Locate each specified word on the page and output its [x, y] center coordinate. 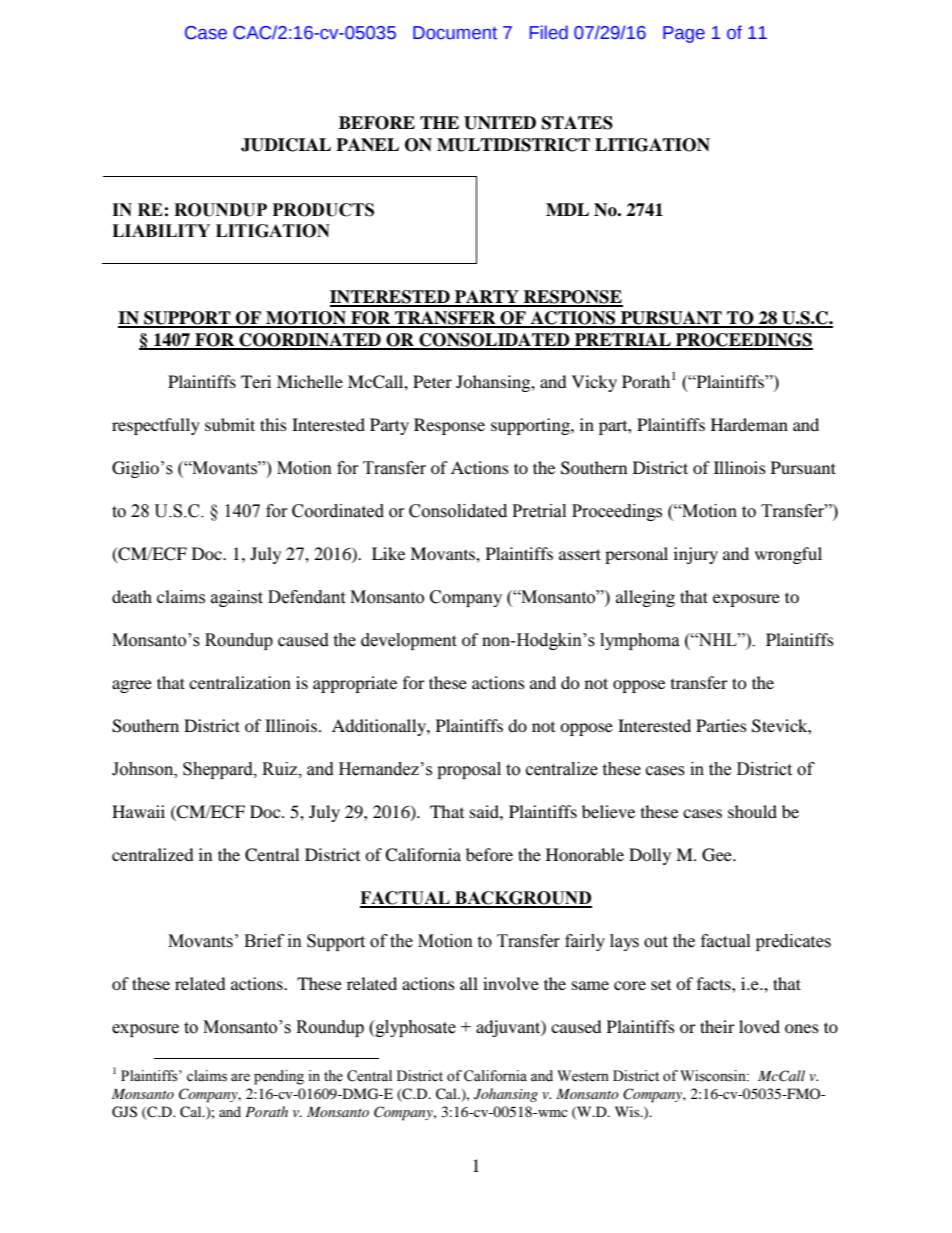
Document [455, 33]
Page [684, 34]
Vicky [594, 383]
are [240, 1077]
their [717, 1026]
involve [511, 983]
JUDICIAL [286, 145]
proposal [469, 770]
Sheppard [219, 770]
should [752, 811]
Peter [432, 381]
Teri [256, 381]
